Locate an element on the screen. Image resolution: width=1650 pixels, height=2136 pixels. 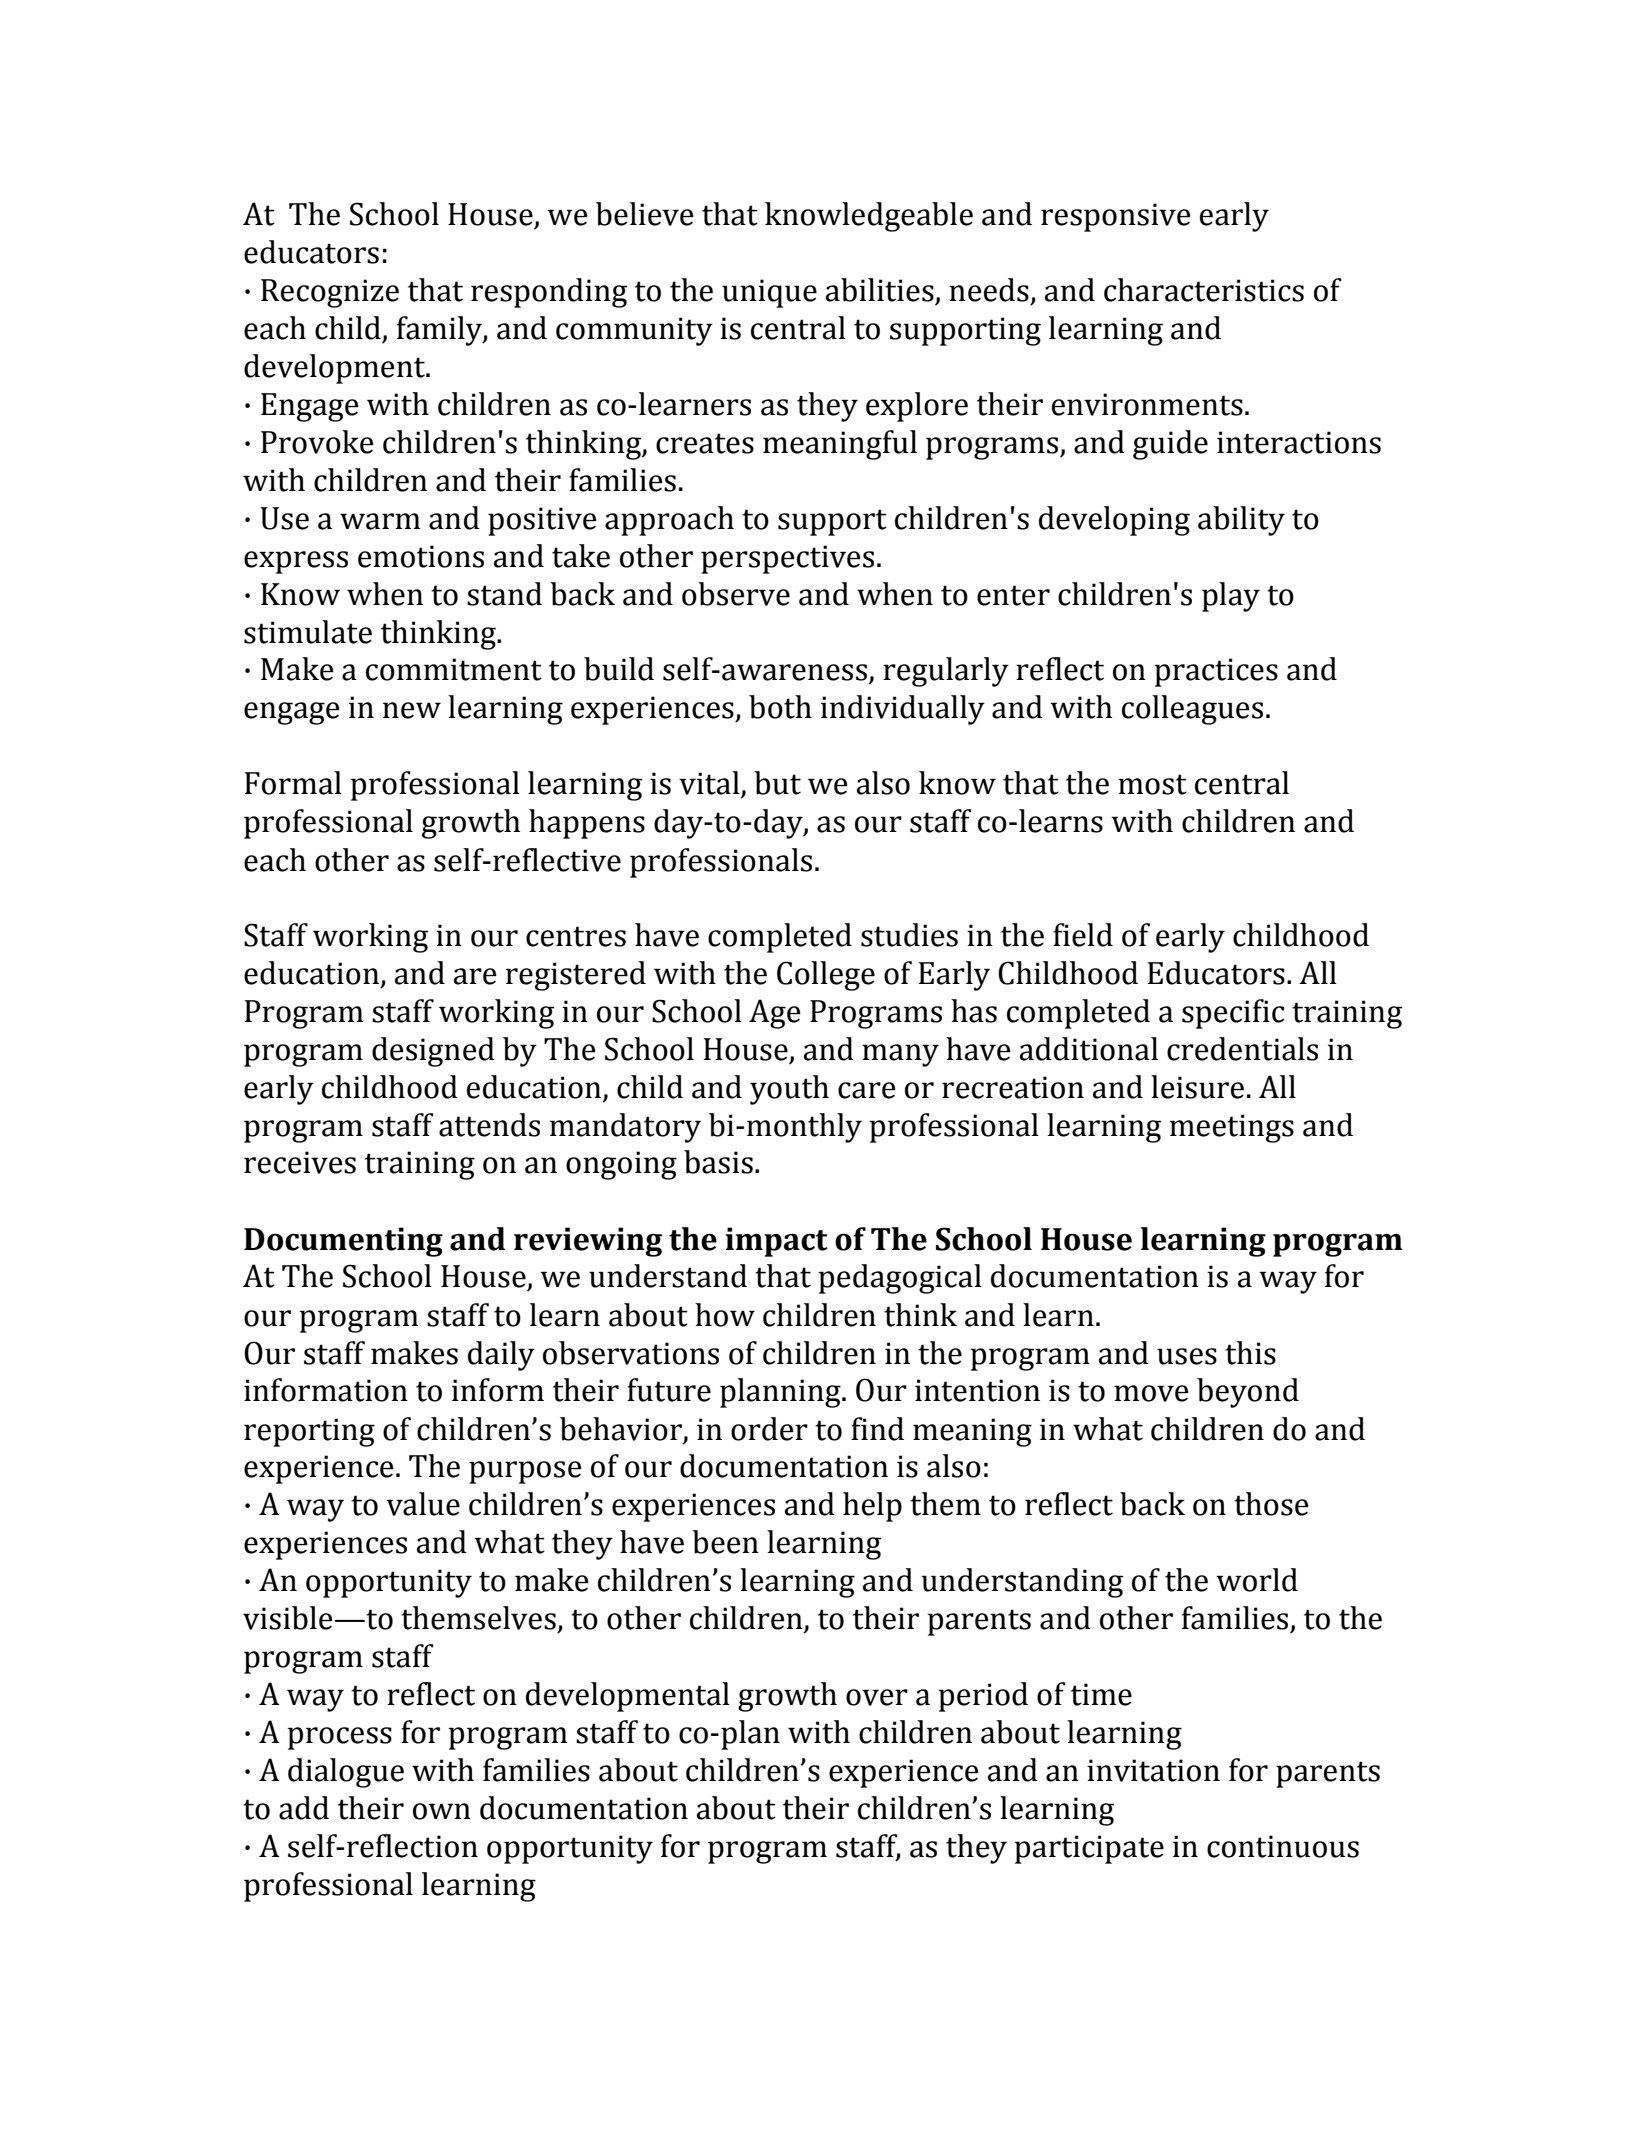
move is located at coordinates (1151, 1393).
